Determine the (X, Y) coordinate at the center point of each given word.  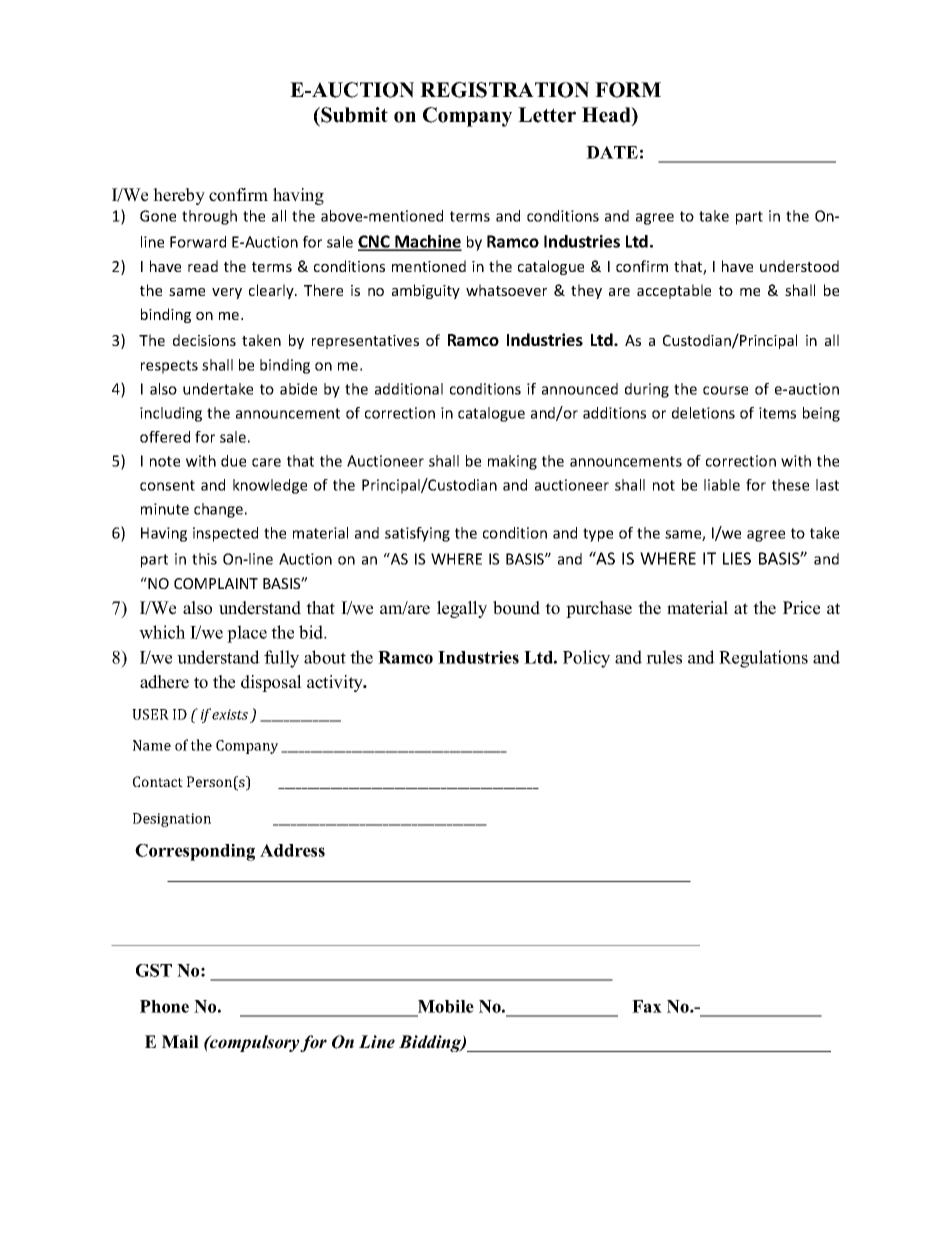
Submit (353, 115)
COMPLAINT (216, 583)
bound (516, 608)
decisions (204, 340)
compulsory (254, 1043)
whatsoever (506, 290)
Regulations (763, 659)
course (725, 390)
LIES (737, 558)
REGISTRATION (504, 90)
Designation (172, 820)
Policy (586, 659)
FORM (628, 90)
